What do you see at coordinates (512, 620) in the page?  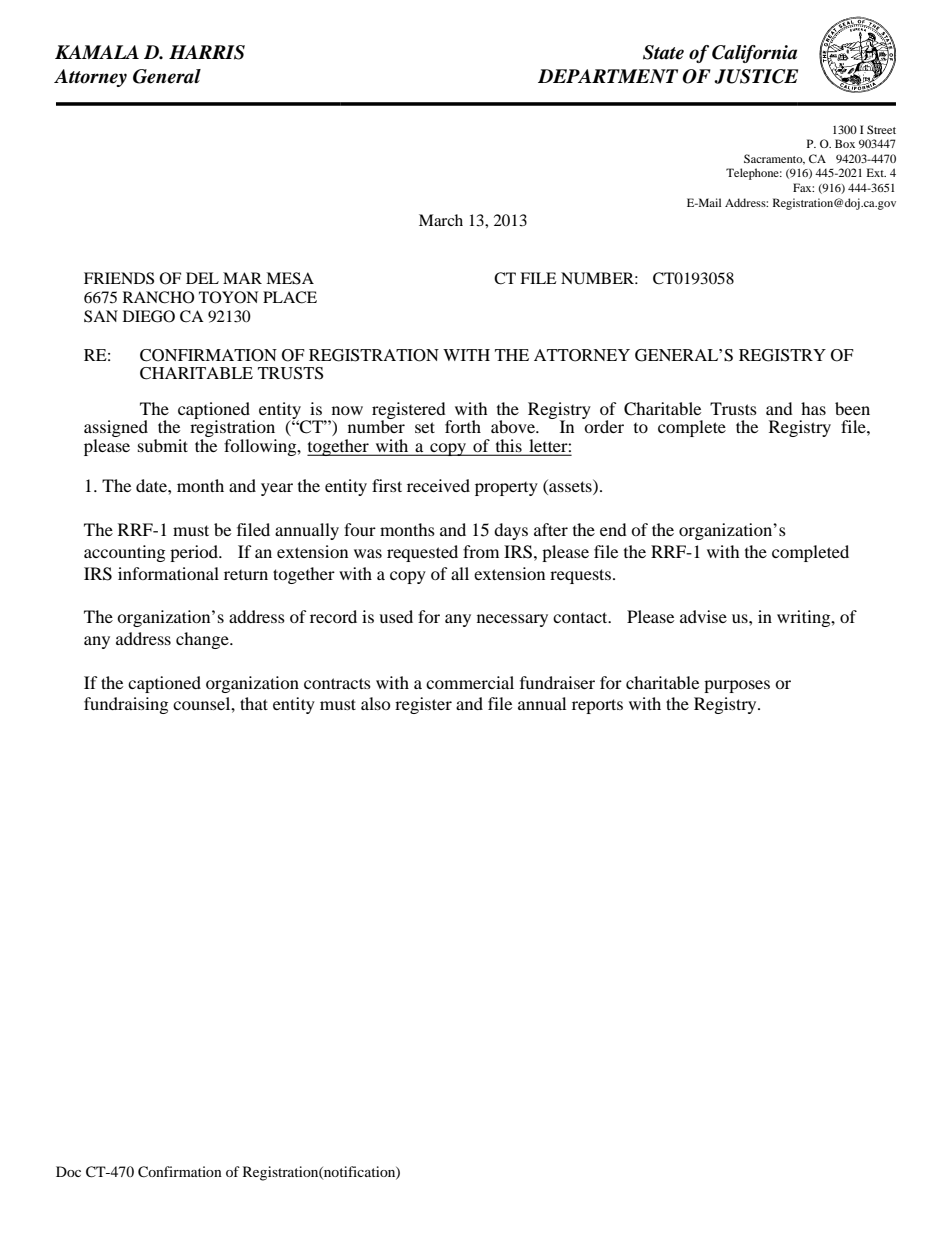 I see `necessary` at bounding box center [512, 620].
